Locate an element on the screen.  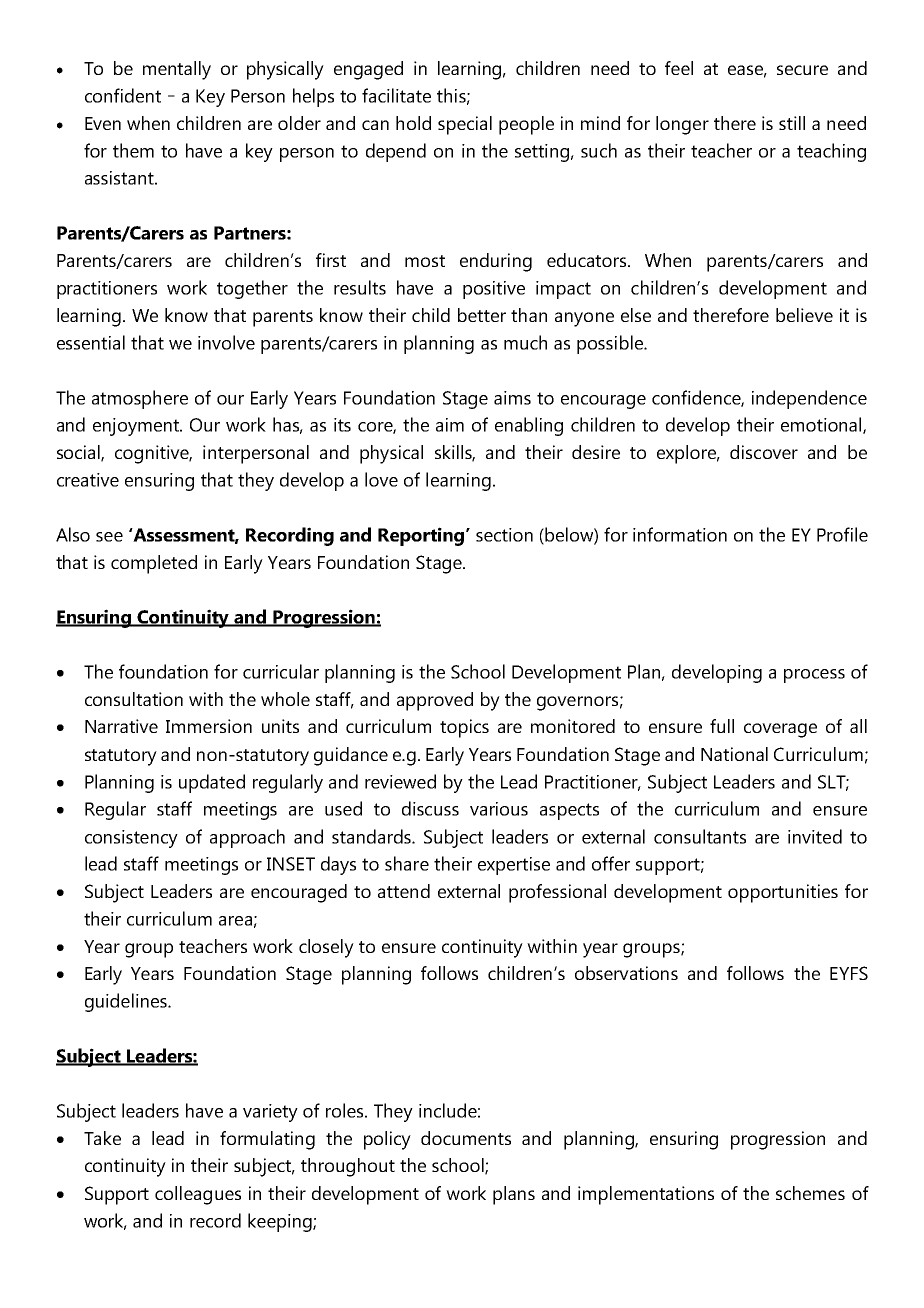
confident is located at coordinates (123, 95).
